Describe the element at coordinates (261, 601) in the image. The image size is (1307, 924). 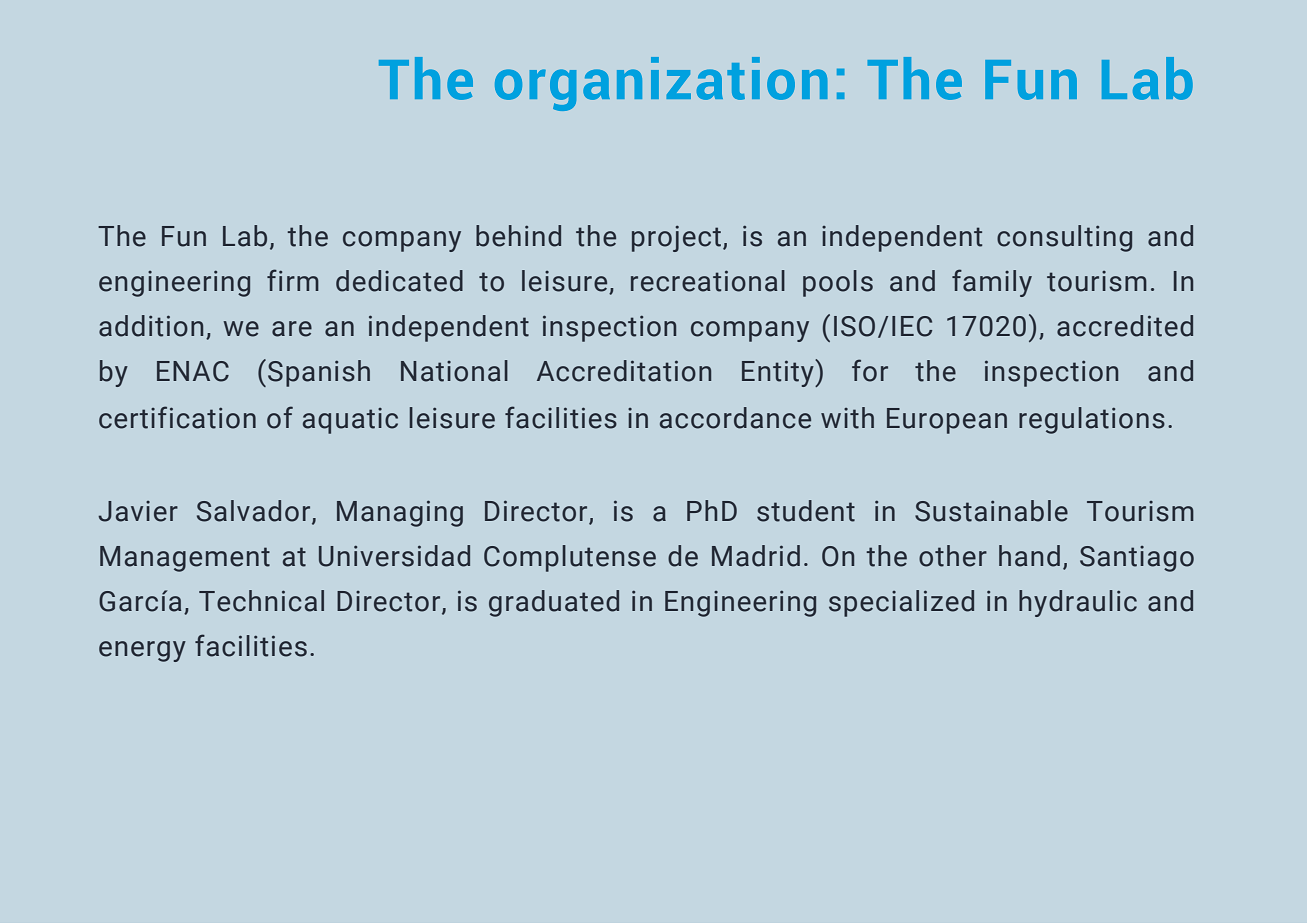
I see `Technical` at that location.
